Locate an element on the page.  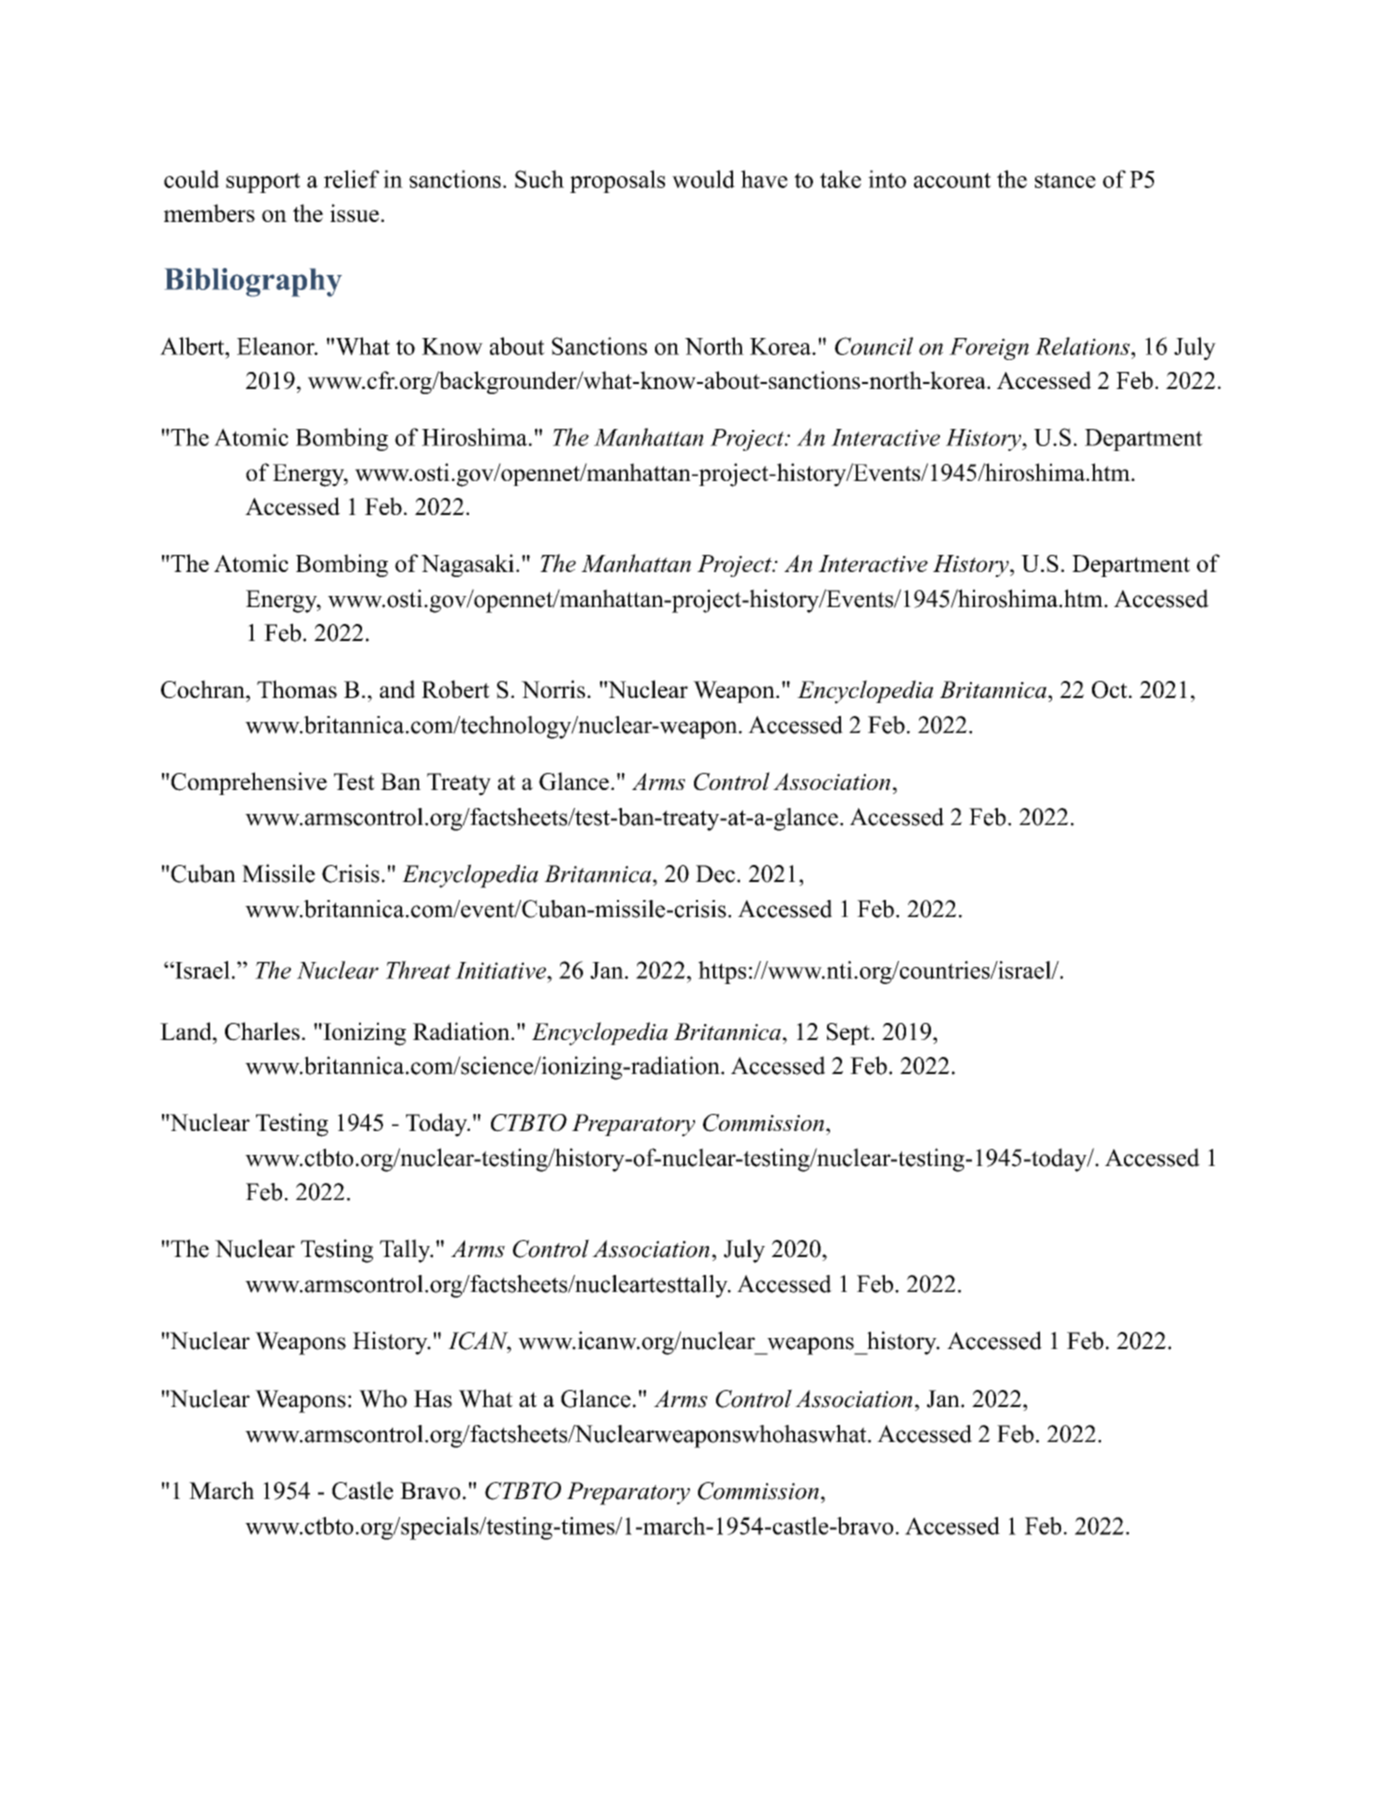
Oct is located at coordinates (1111, 690).
